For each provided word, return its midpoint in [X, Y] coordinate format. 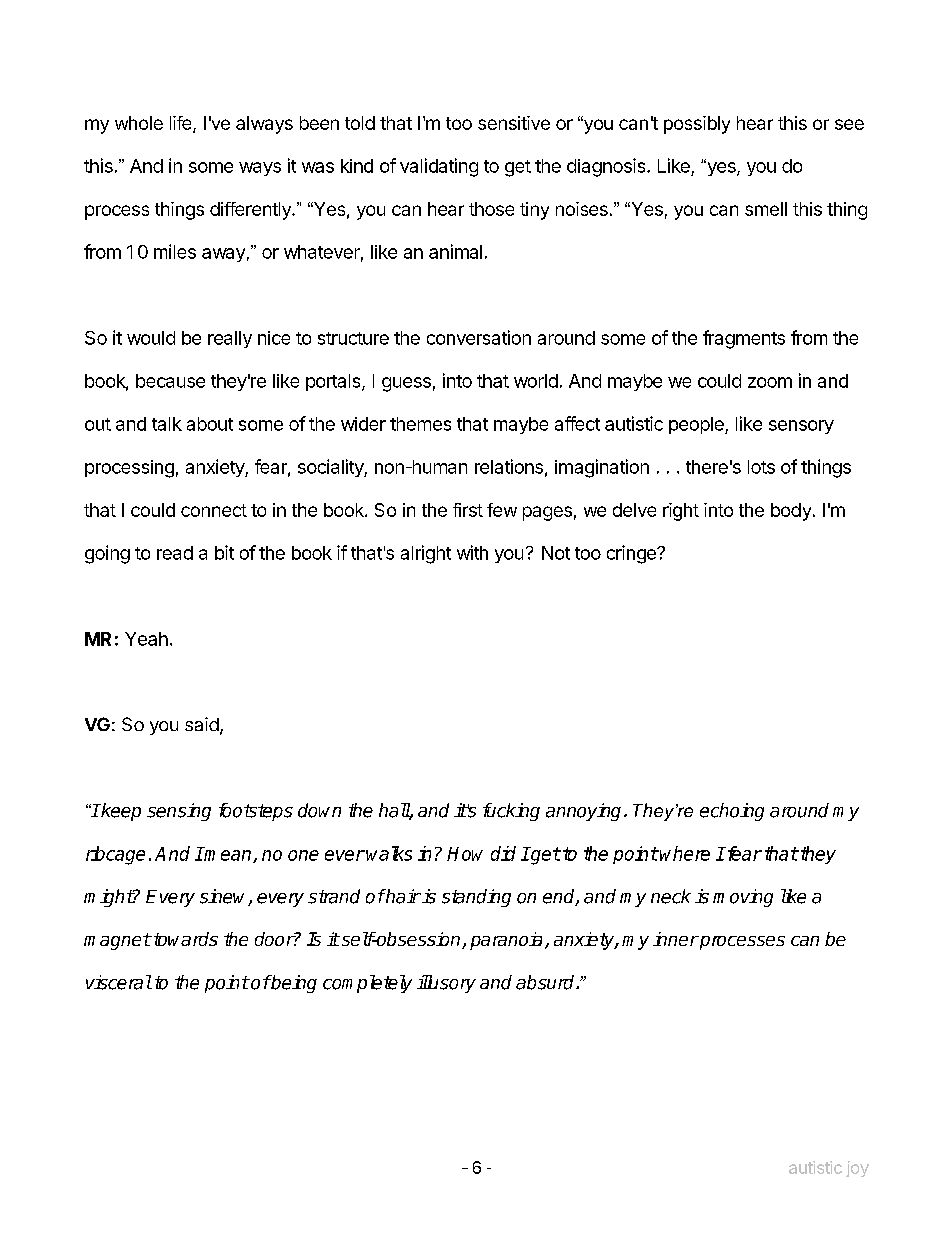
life [182, 124]
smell [766, 209]
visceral [119, 982]
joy [857, 1169]
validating [439, 167]
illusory [446, 984]
